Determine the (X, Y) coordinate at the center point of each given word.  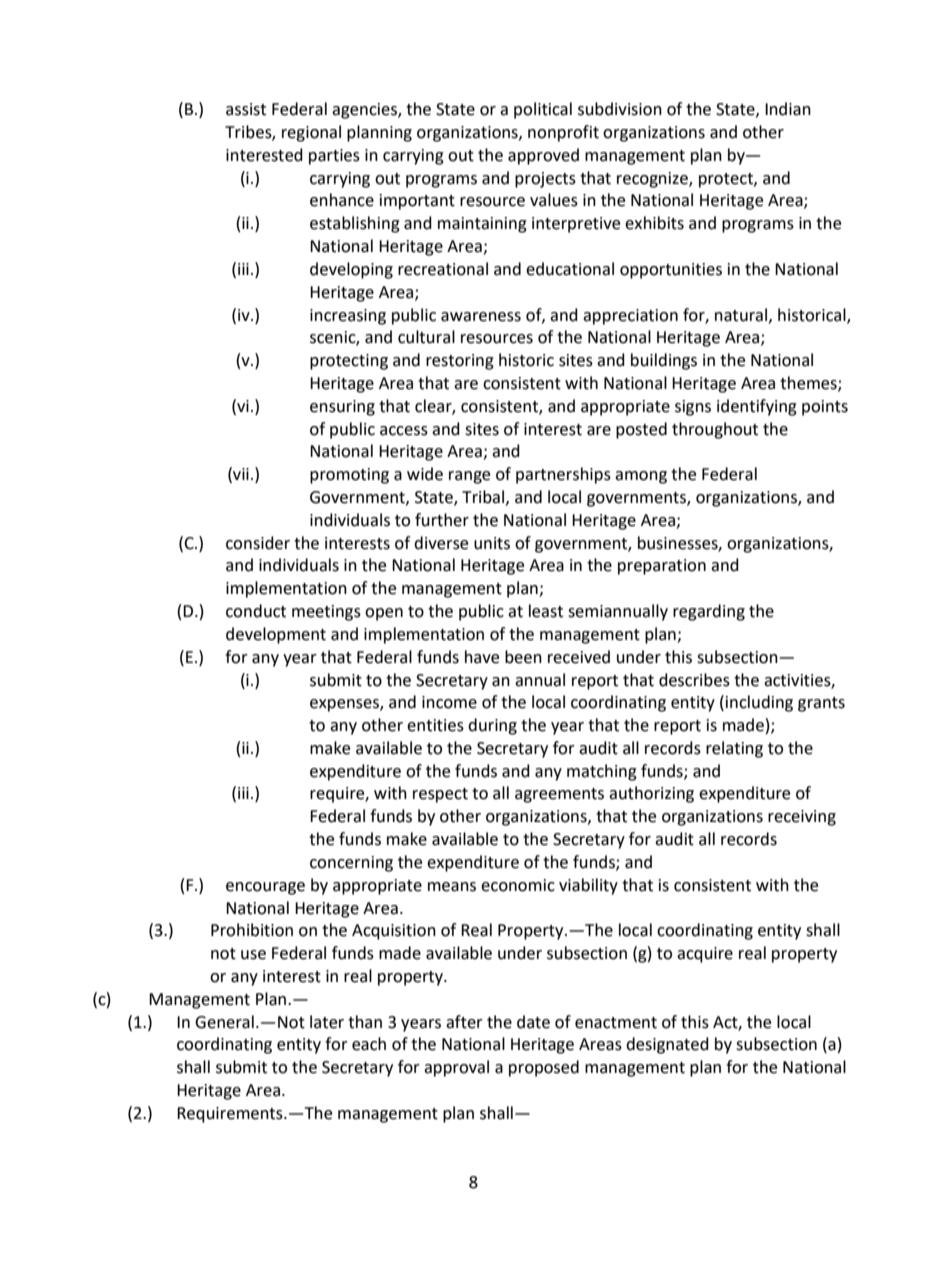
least (546, 611)
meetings (326, 613)
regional (311, 133)
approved (543, 156)
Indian (788, 109)
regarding (709, 612)
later (327, 1022)
